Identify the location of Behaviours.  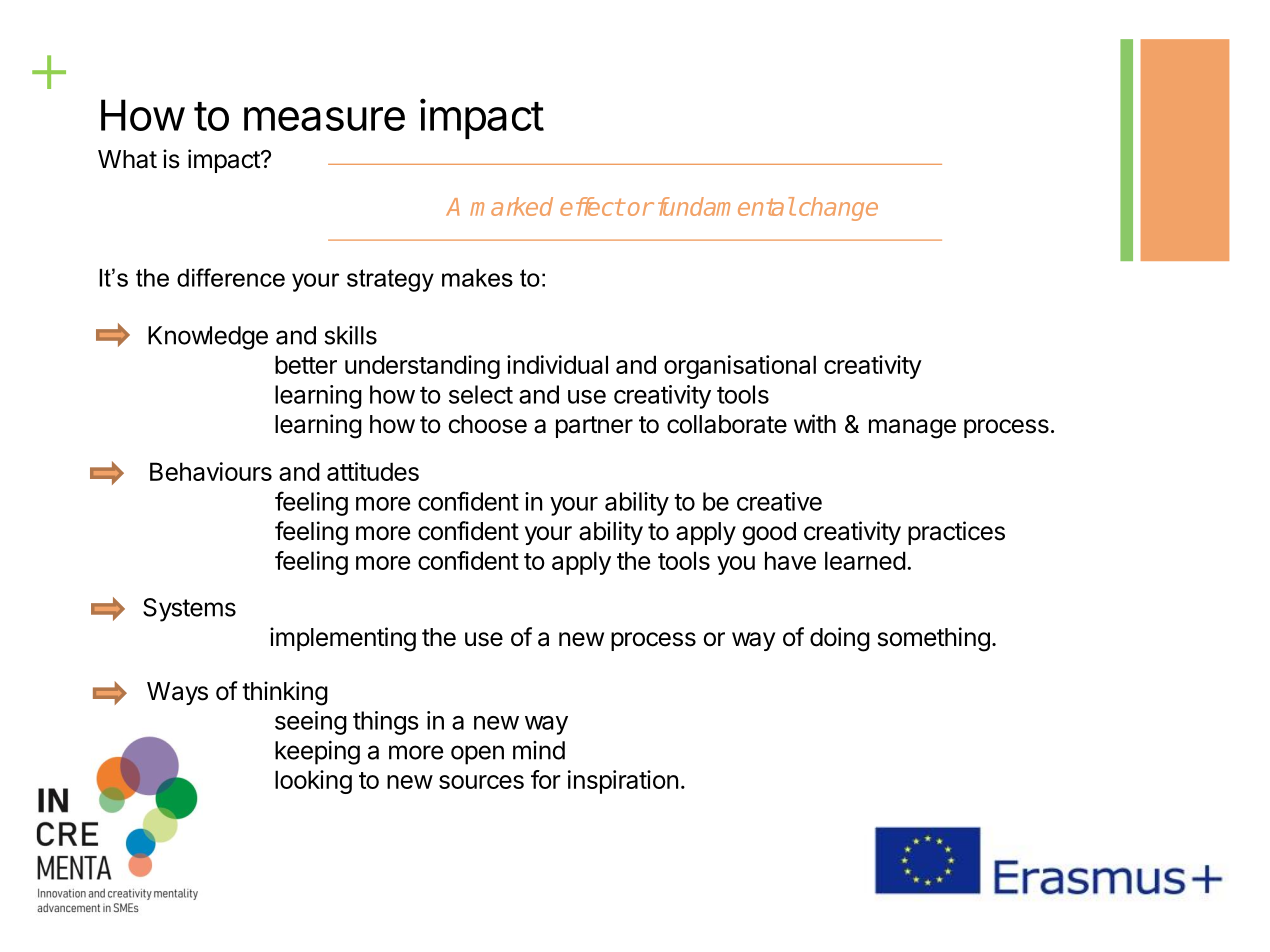
(211, 471).
